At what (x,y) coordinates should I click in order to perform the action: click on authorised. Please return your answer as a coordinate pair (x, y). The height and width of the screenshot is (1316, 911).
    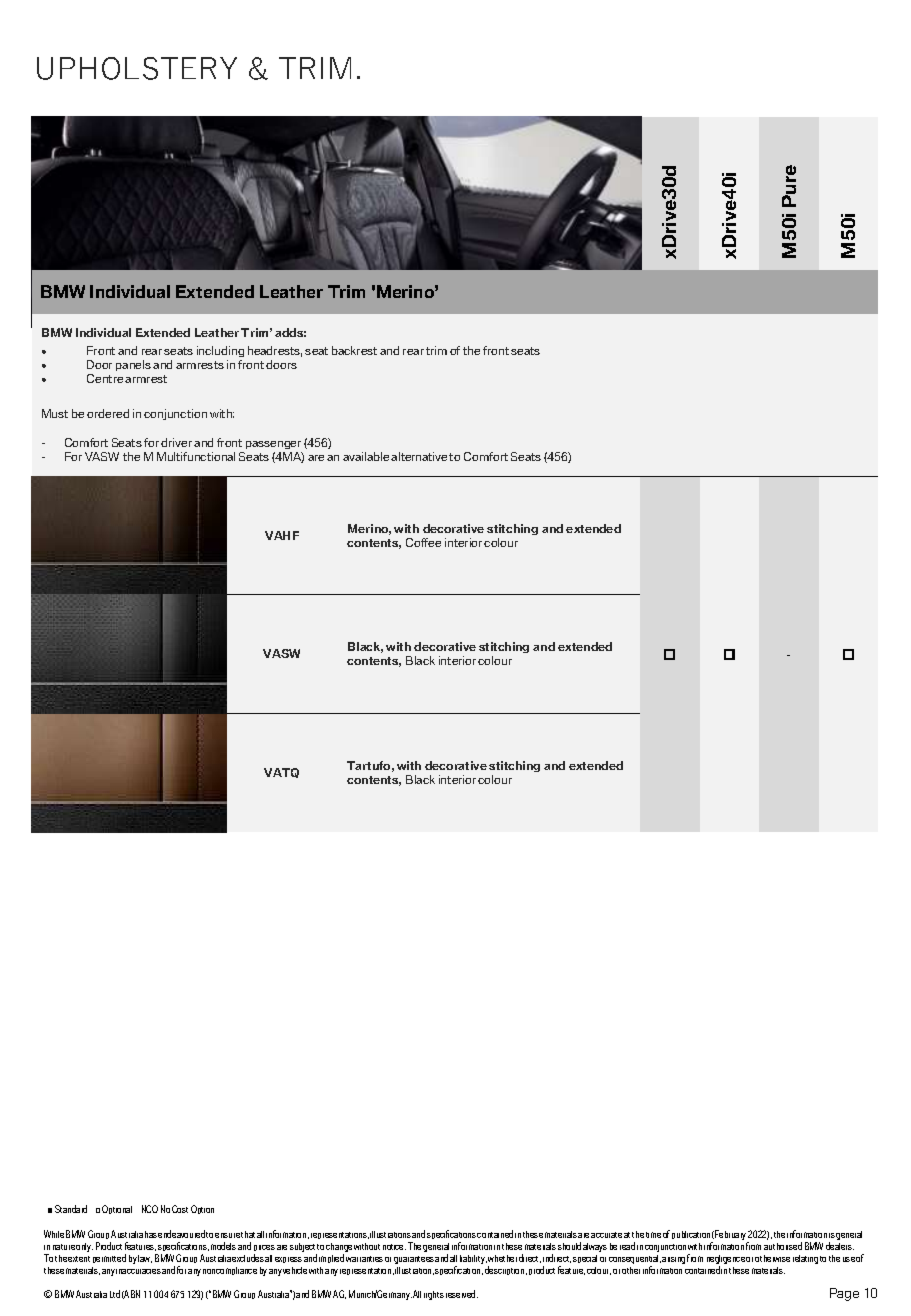
    Looking at the image, I should click on (783, 1246).
